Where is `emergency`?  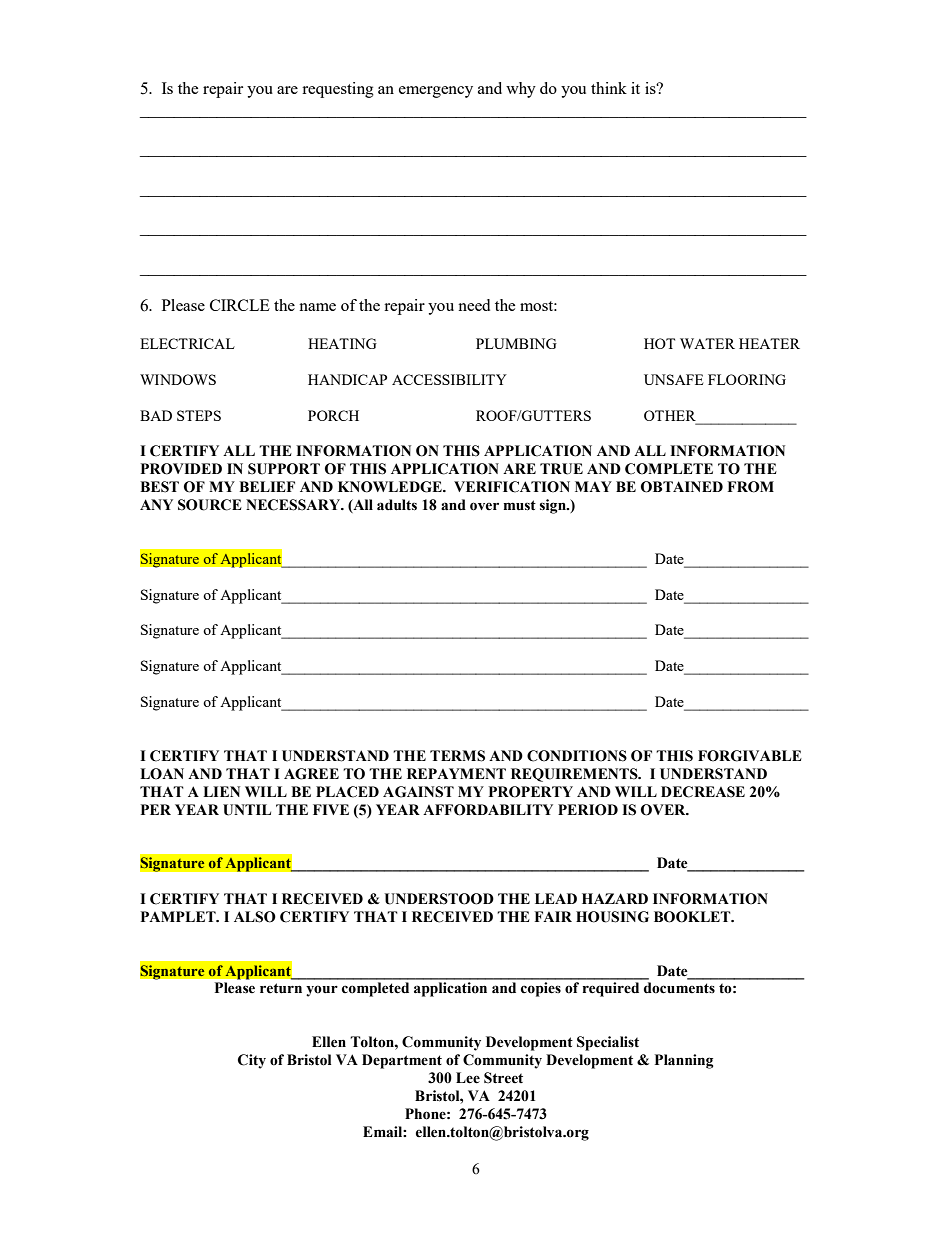
emergency is located at coordinates (436, 92).
